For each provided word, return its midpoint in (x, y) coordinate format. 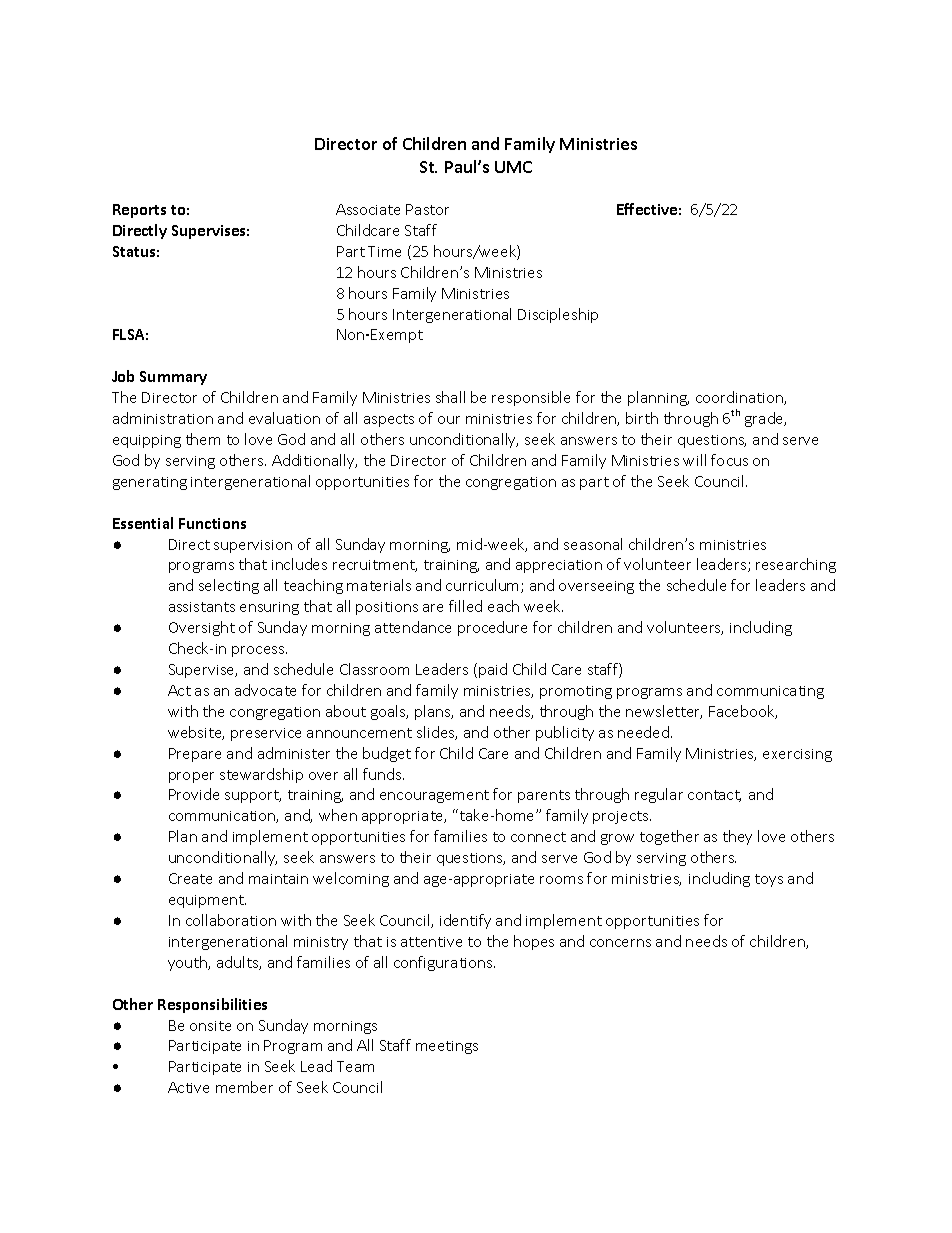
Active (188, 1087)
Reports (139, 211)
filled (465, 606)
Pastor (427, 209)
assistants (202, 607)
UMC (513, 167)
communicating (770, 692)
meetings (447, 1047)
